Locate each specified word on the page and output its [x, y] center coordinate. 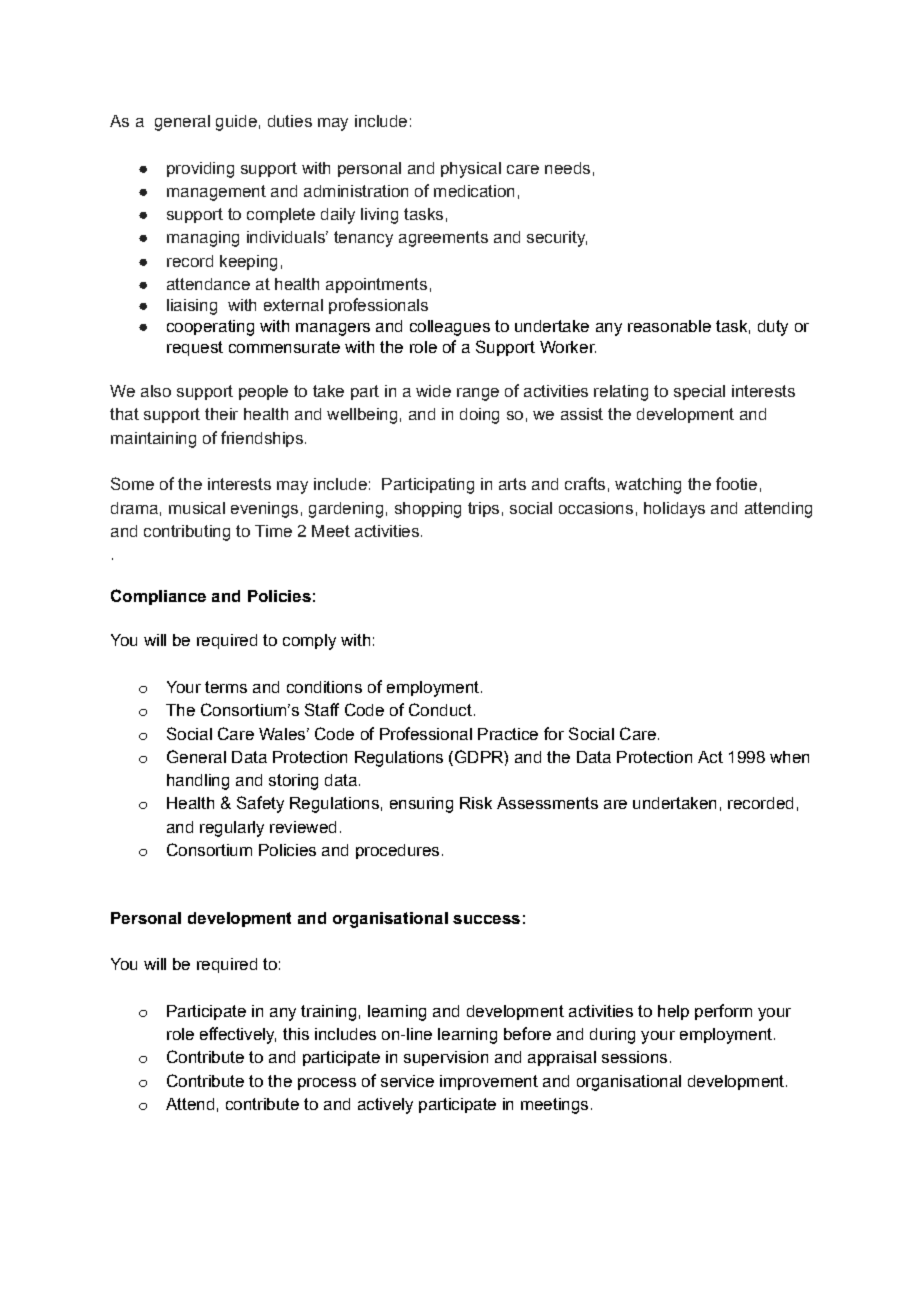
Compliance [158, 597]
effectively [238, 1035]
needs [567, 168]
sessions [634, 1057]
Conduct [440, 709]
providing [200, 170]
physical [471, 170]
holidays [674, 510]
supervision [446, 1058]
